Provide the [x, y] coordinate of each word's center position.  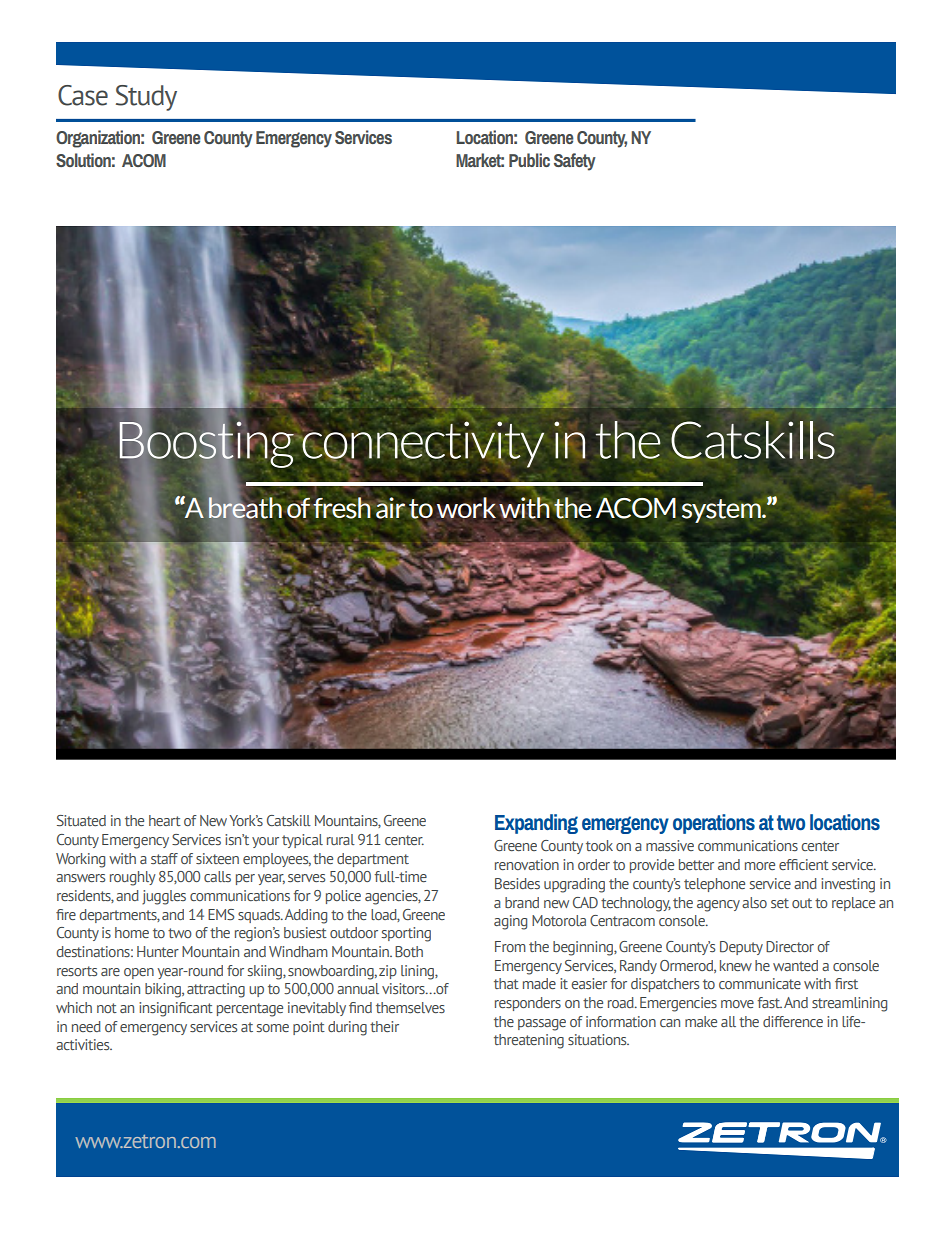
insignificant [176, 1009]
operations [714, 824]
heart [165, 820]
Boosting [207, 444]
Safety [575, 162]
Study [146, 98]
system [722, 511]
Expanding [536, 824]
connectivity [422, 443]
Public [529, 160]
